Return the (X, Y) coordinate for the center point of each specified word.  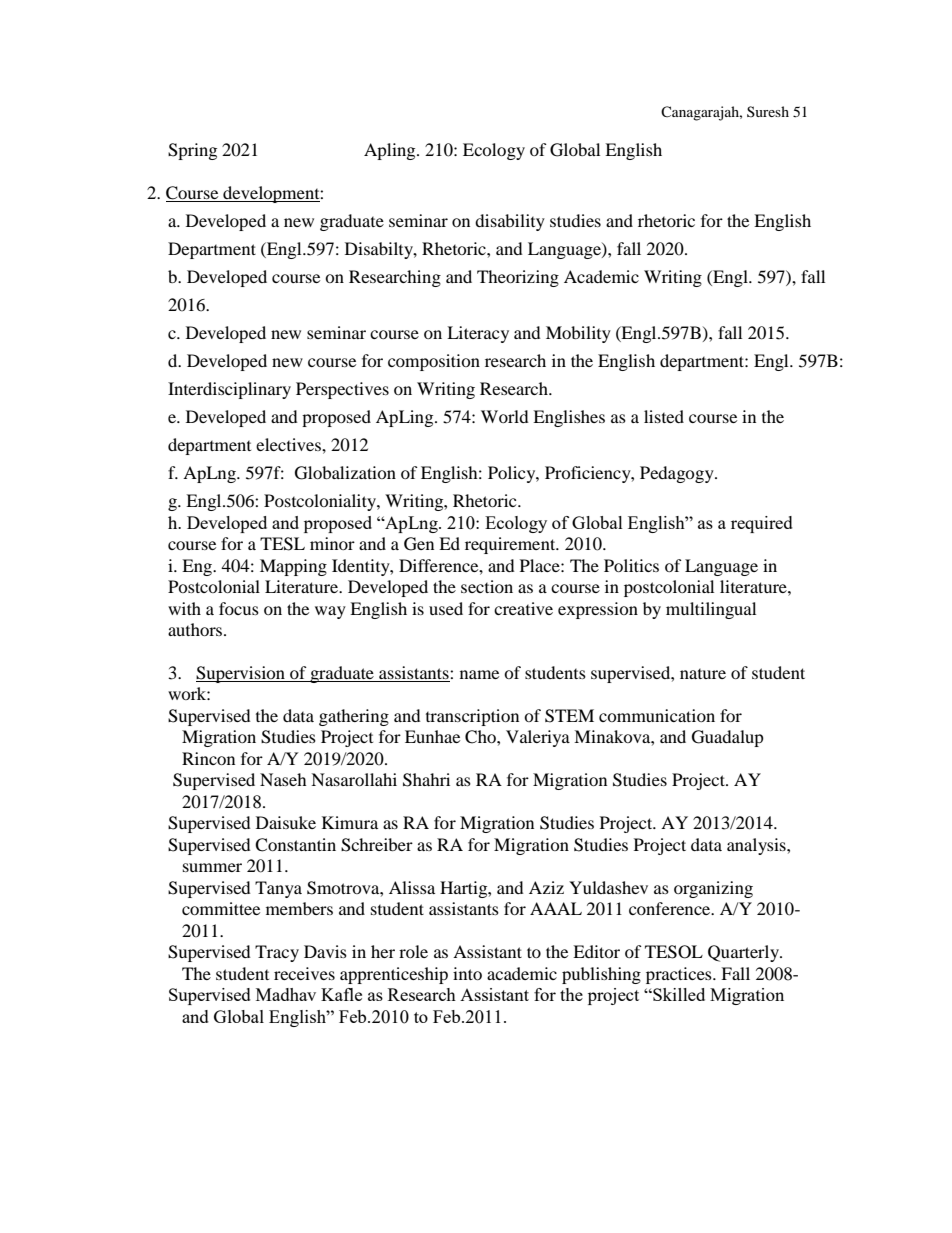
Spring (192, 151)
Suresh (768, 111)
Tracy (277, 953)
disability (510, 222)
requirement (511, 545)
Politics (631, 565)
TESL (282, 544)
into (467, 973)
